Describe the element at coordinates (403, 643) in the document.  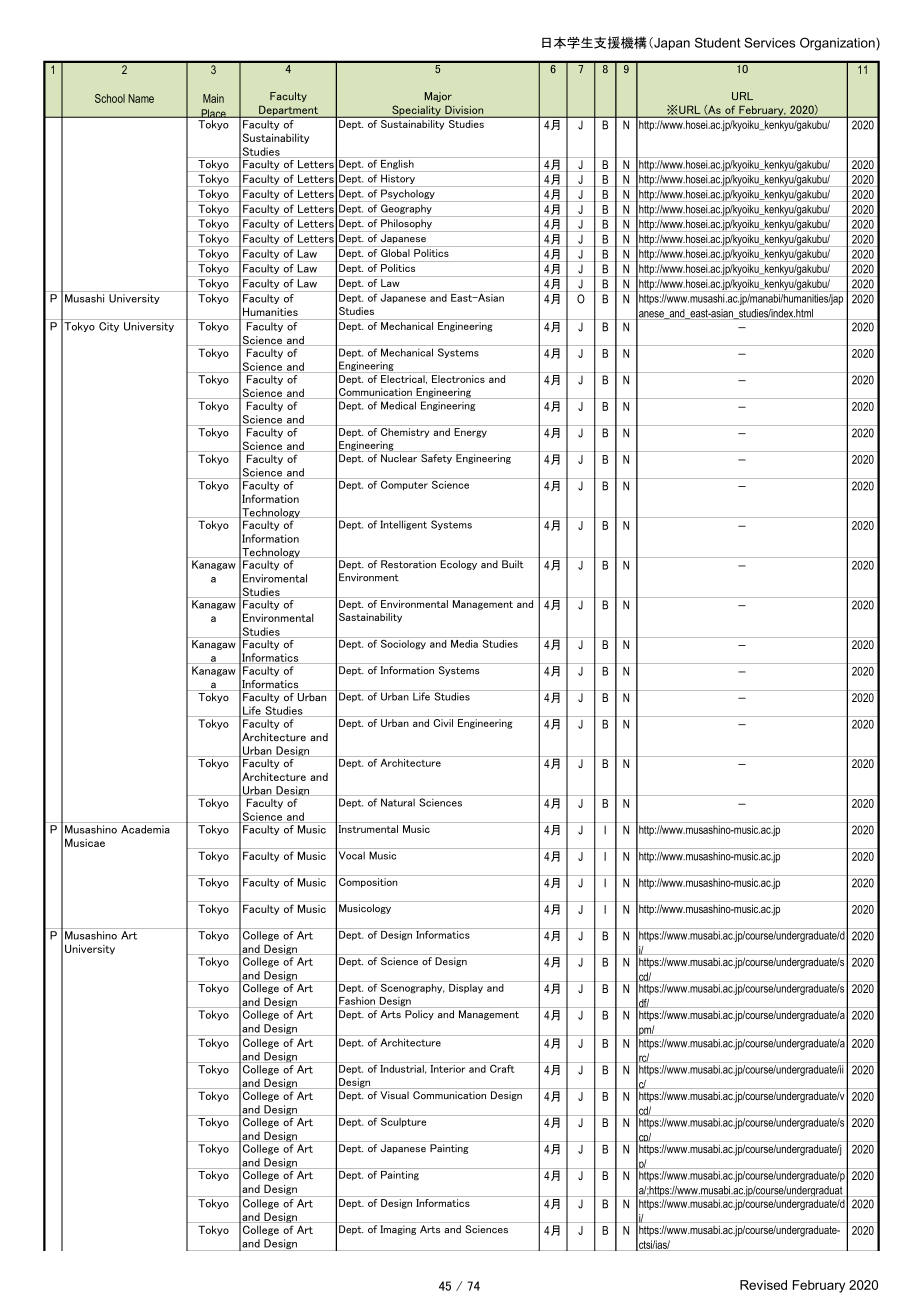
I see `Sociology` at that location.
